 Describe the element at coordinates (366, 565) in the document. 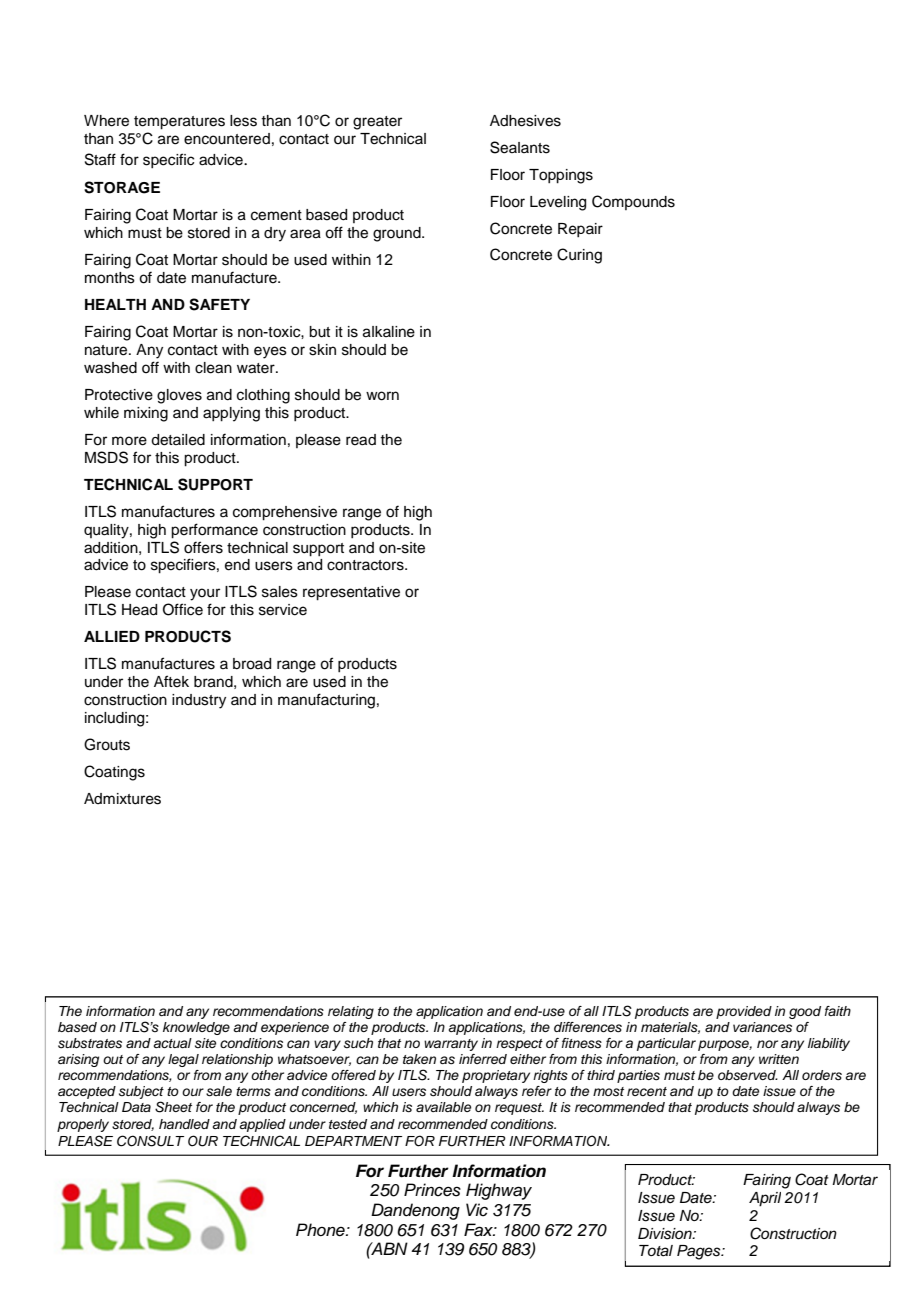

I see `contractors` at that location.
